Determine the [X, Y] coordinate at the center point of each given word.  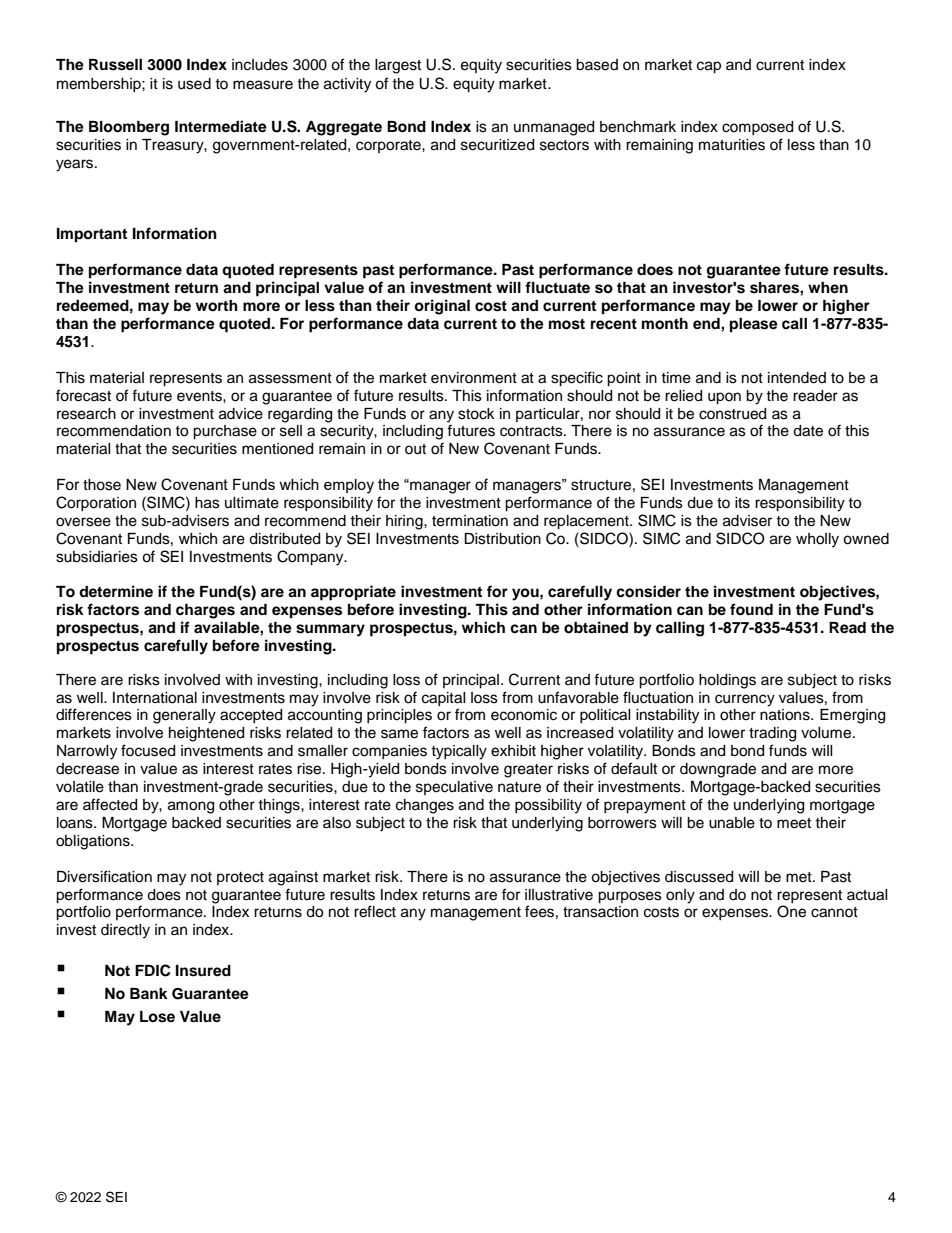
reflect [375, 911]
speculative [454, 788]
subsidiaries [97, 557]
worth [217, 306]
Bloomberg [129, 128]
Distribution [502, 539]
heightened [206, 734]
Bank [149, 993]
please [754, 325]
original [442, 307]
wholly [817, 540]
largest [398, 66]
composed [757, 128]
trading [772, 734]
